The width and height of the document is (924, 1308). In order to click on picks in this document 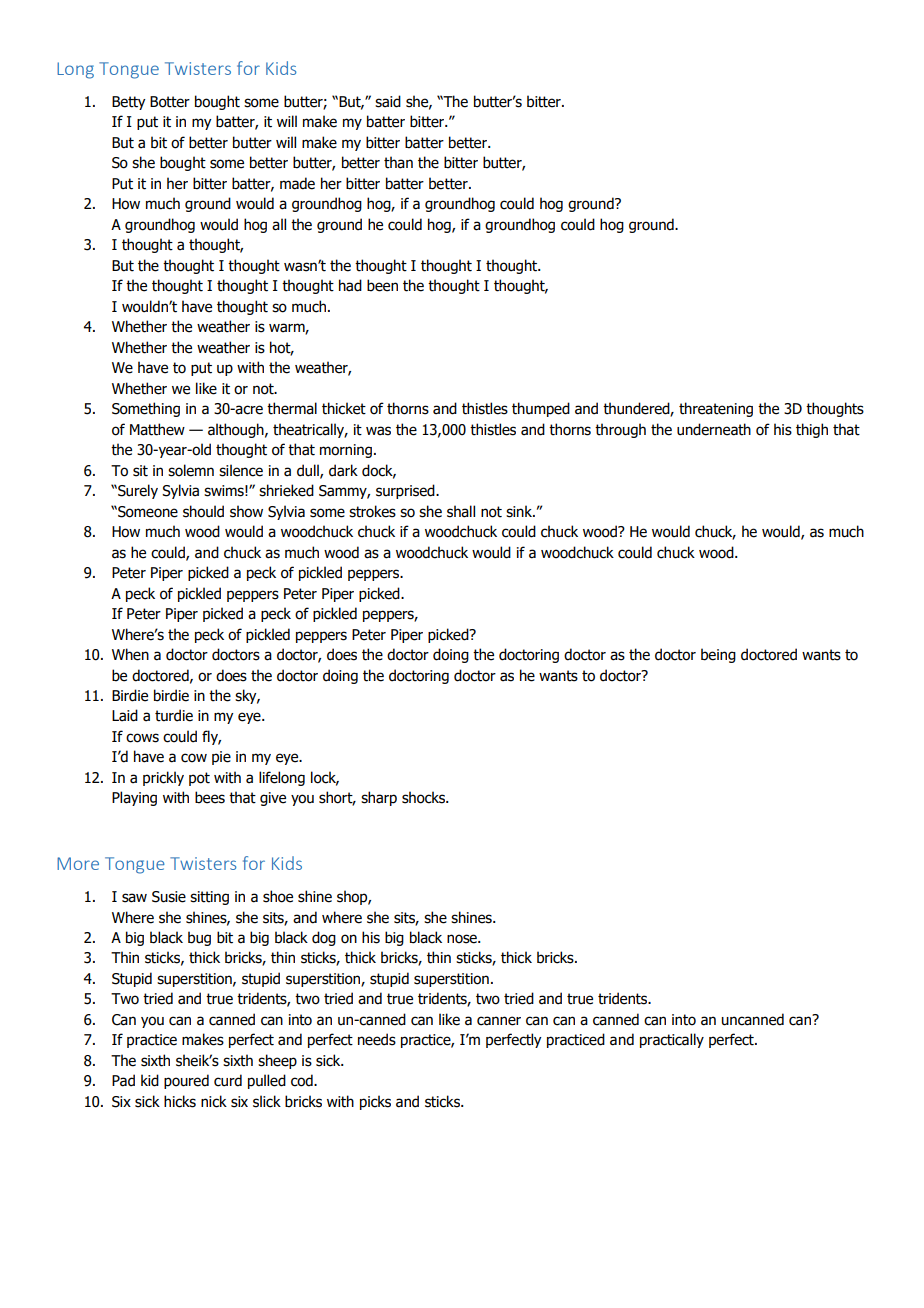, I will do `click(375, 1102)`.
